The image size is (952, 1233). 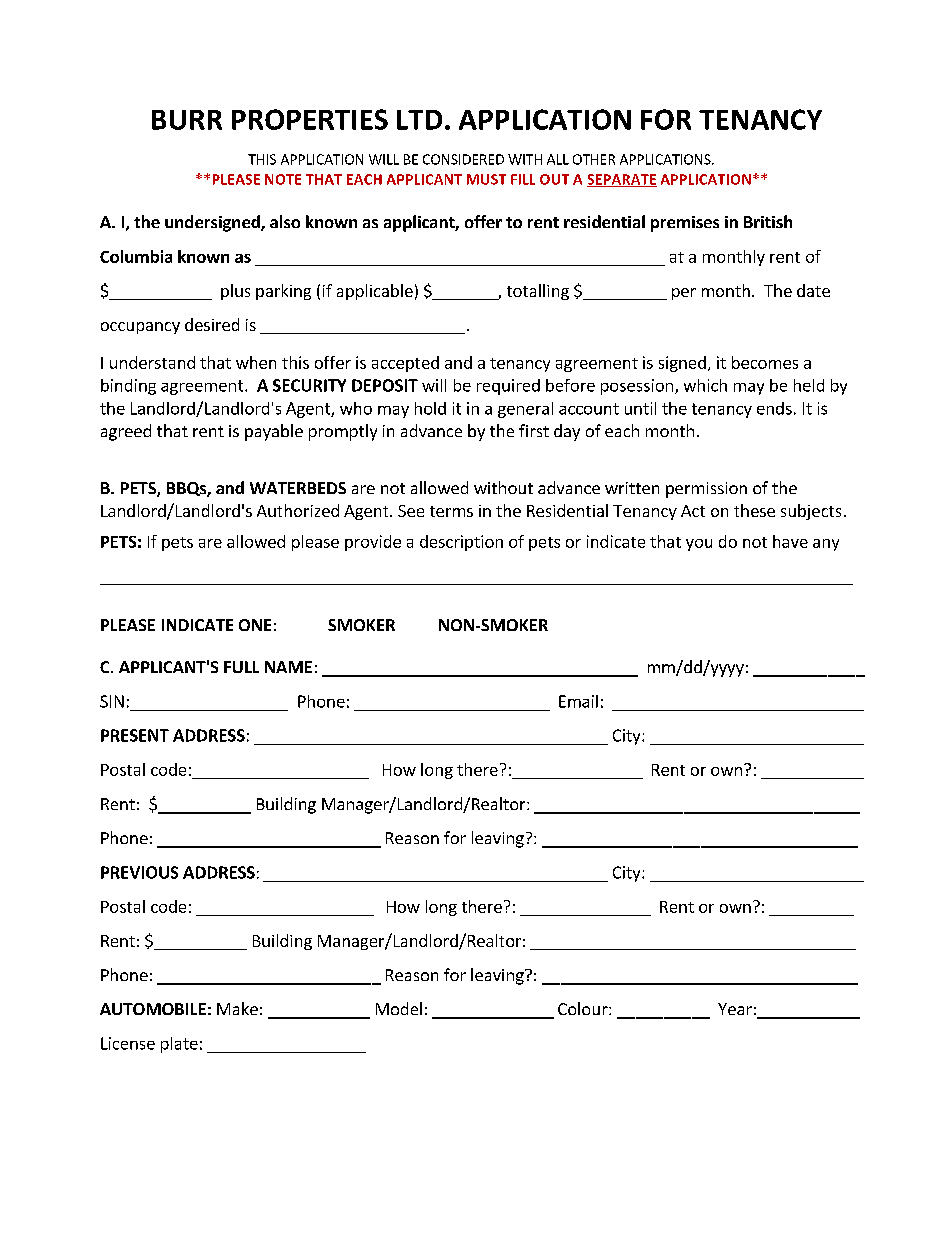 I want to click on becomes, so click(x=765, y=362).
